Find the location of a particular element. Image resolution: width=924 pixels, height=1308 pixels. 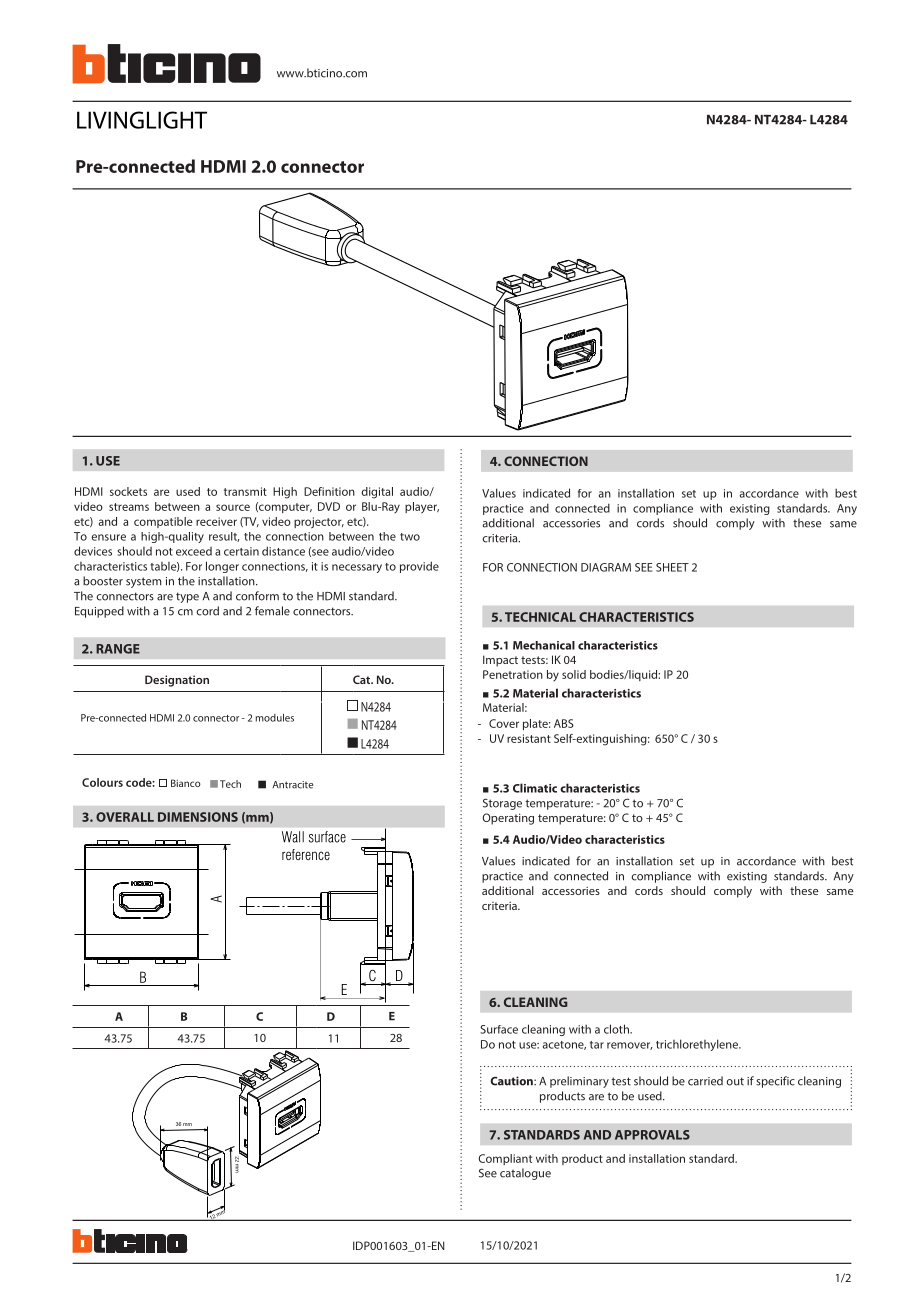

compatible is located at coordinates (163, 522).
